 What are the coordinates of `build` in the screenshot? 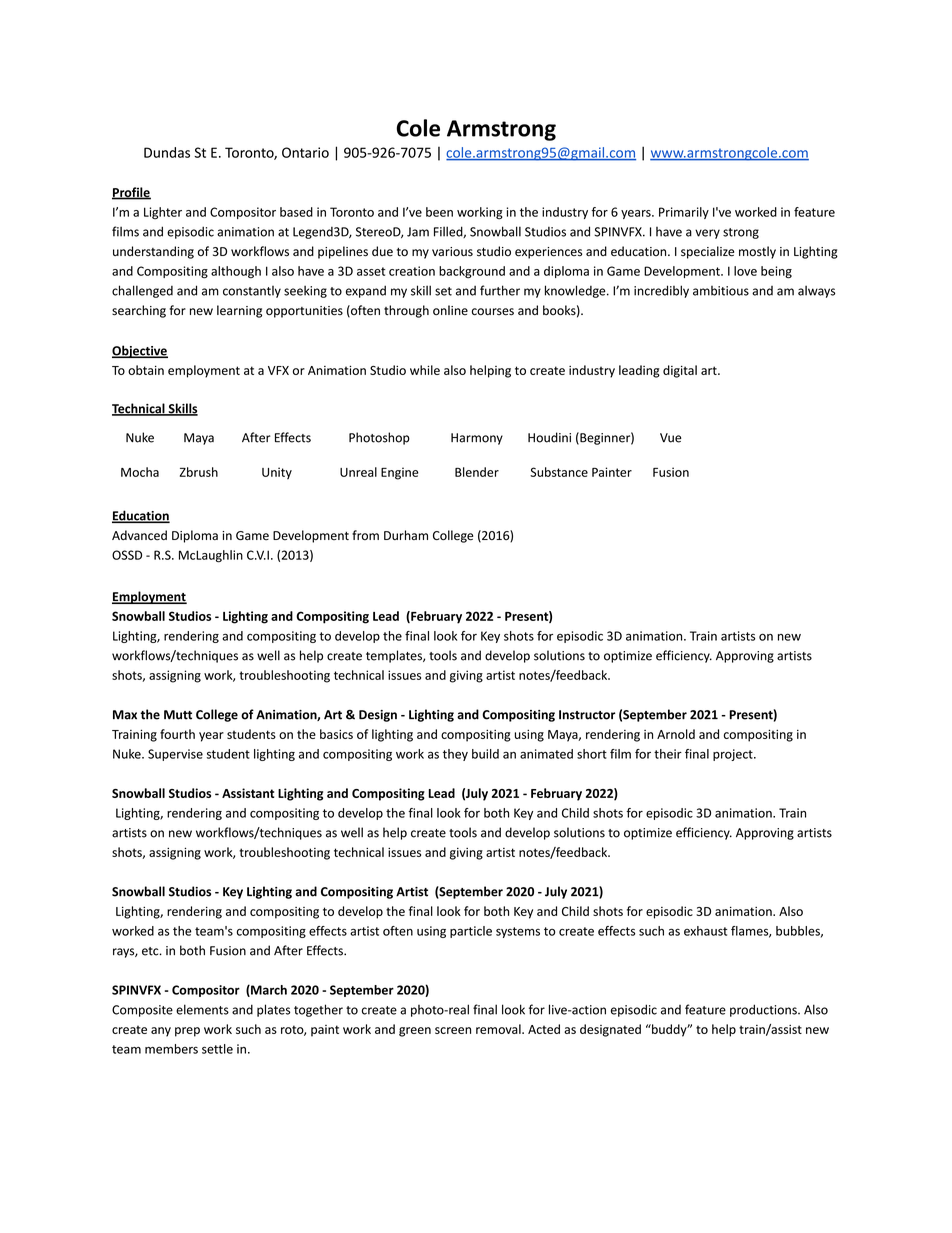 It's located at (485, 754).
